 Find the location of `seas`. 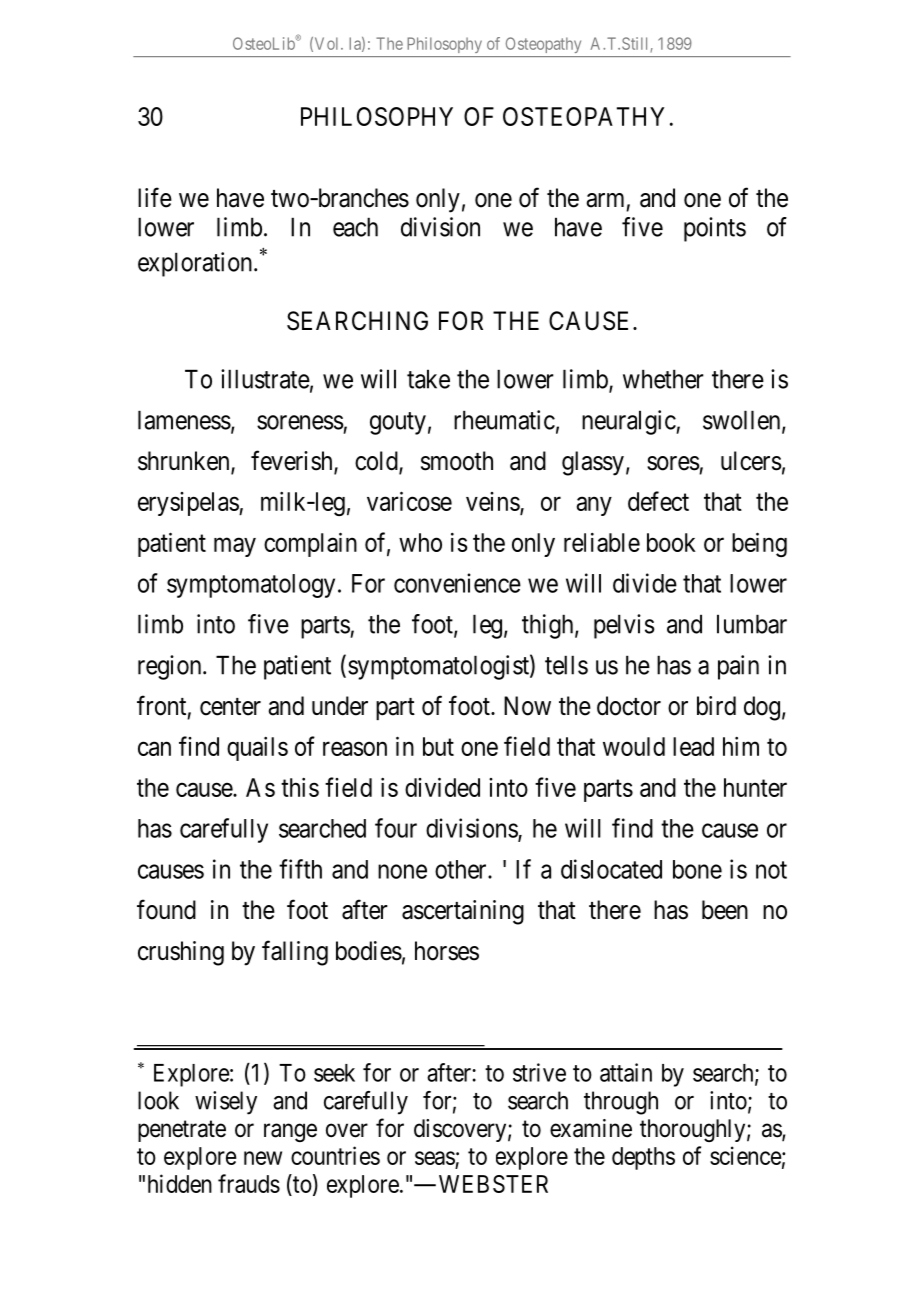

seas is located at coordinates (435, 1158).
